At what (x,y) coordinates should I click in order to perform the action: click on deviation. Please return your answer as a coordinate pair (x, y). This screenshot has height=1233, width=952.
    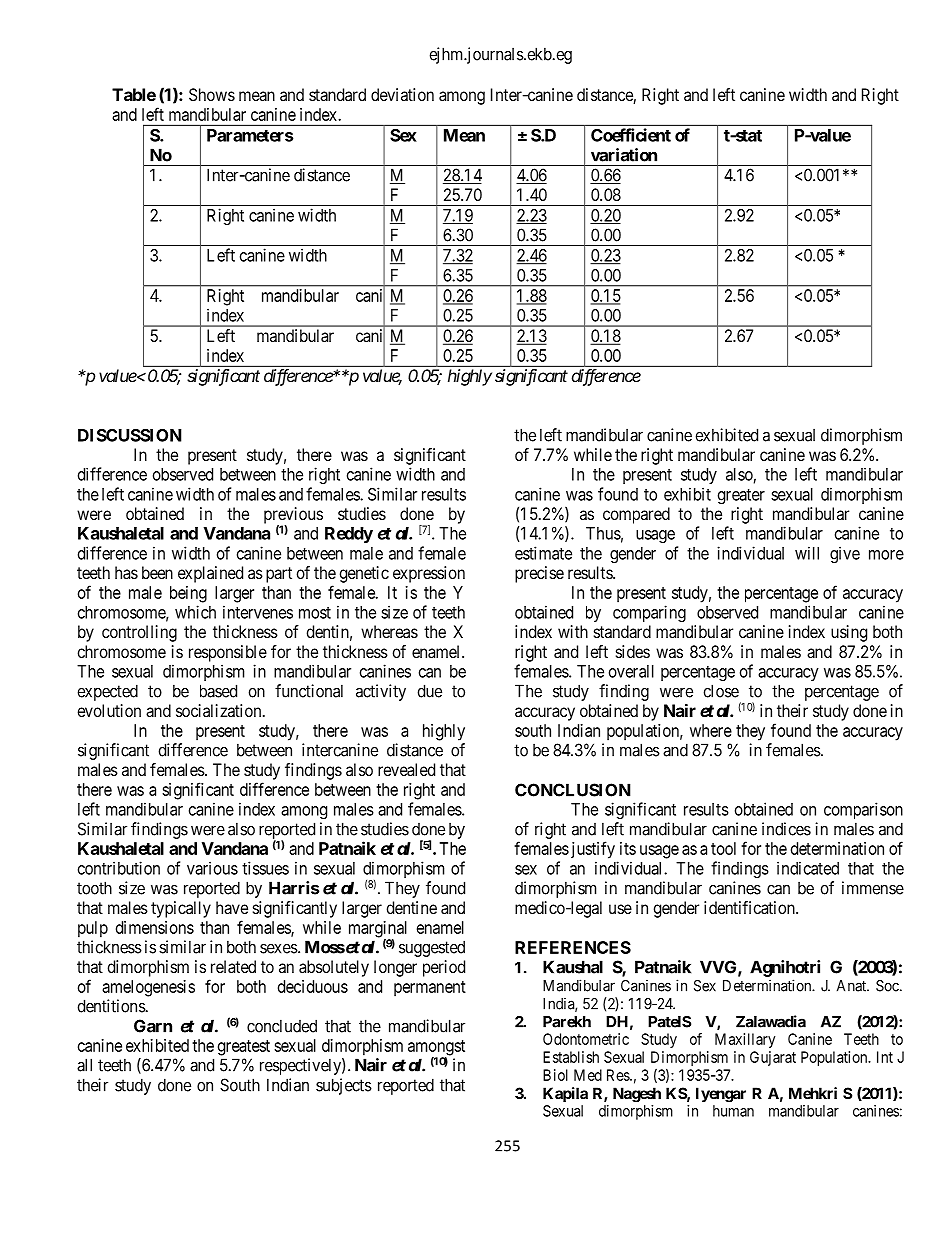
    Looking at the image, I should click on (402, 94).
